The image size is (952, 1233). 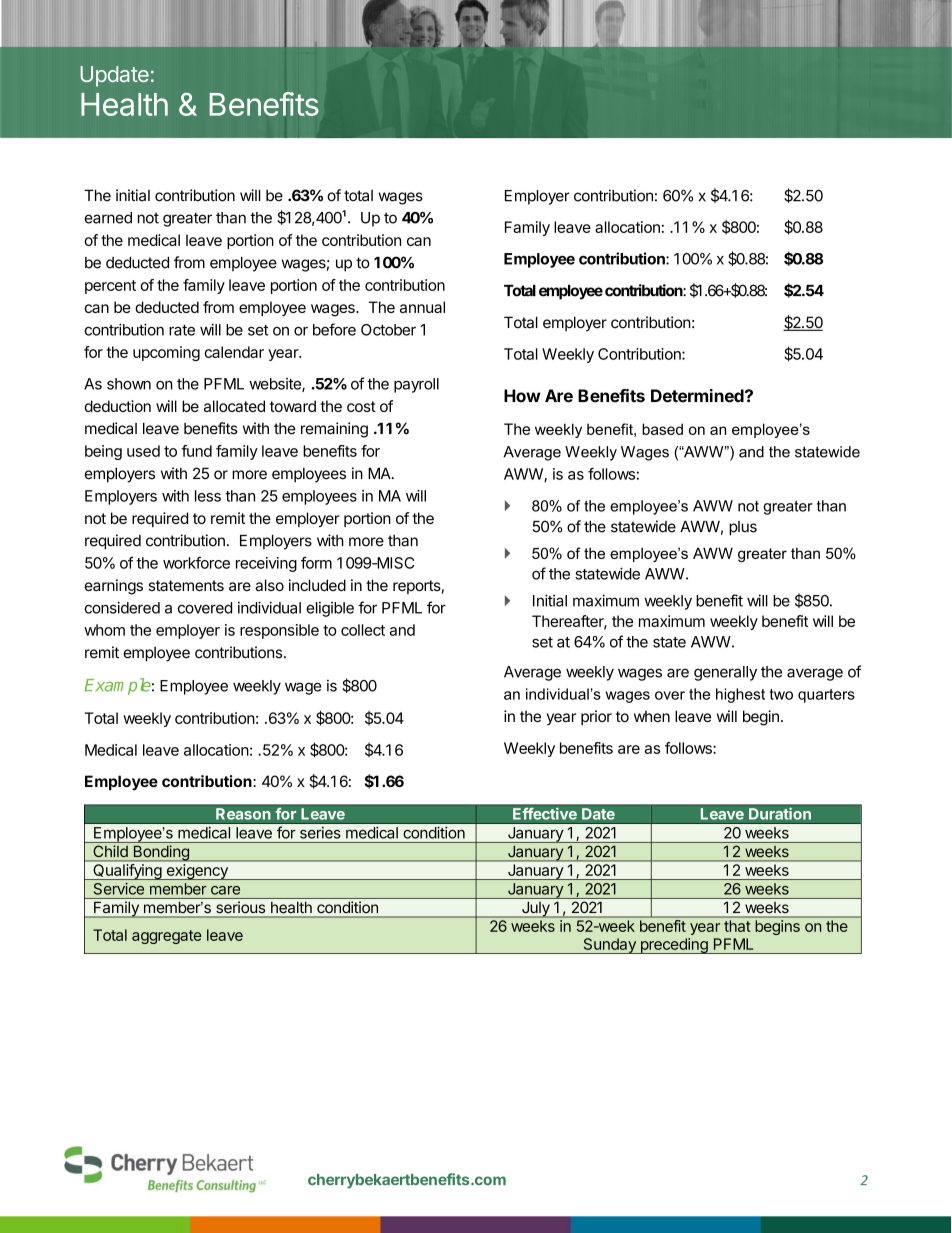 What do you see at coordinates (422, 307) in the page?
I see `annual` at bounding box center [422, 307].
